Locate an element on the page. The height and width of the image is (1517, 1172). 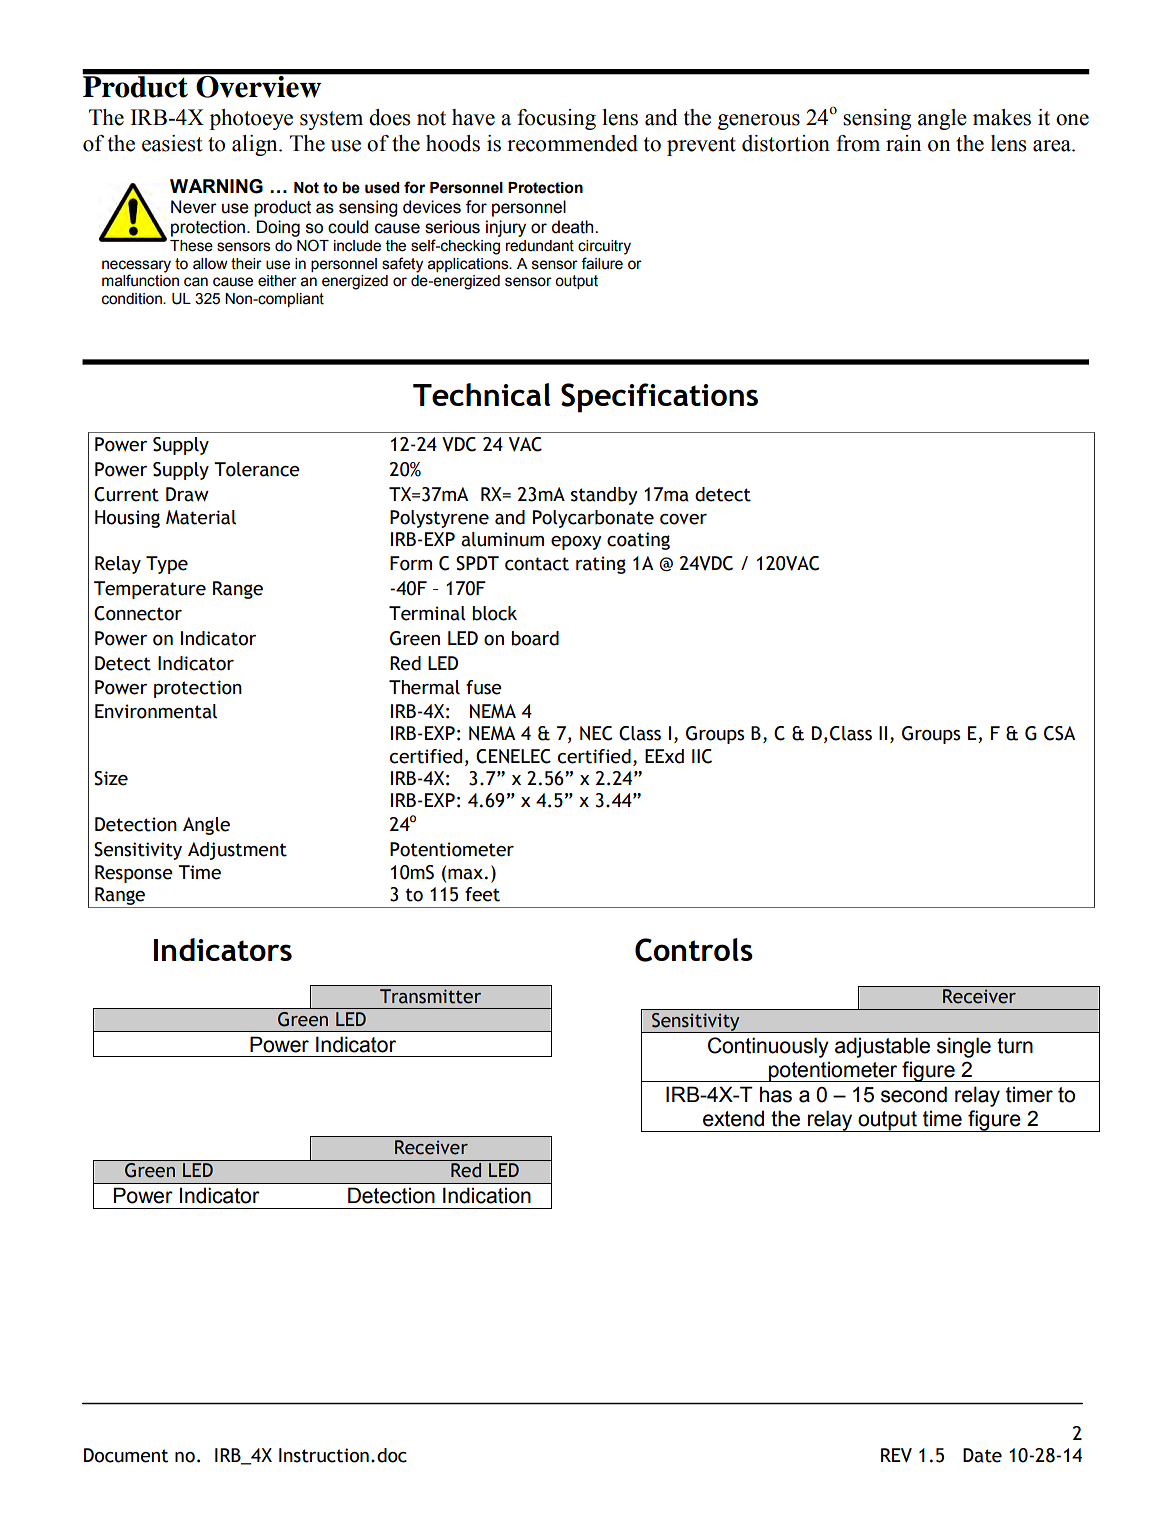
Response is located at coordinates (134, 874).
